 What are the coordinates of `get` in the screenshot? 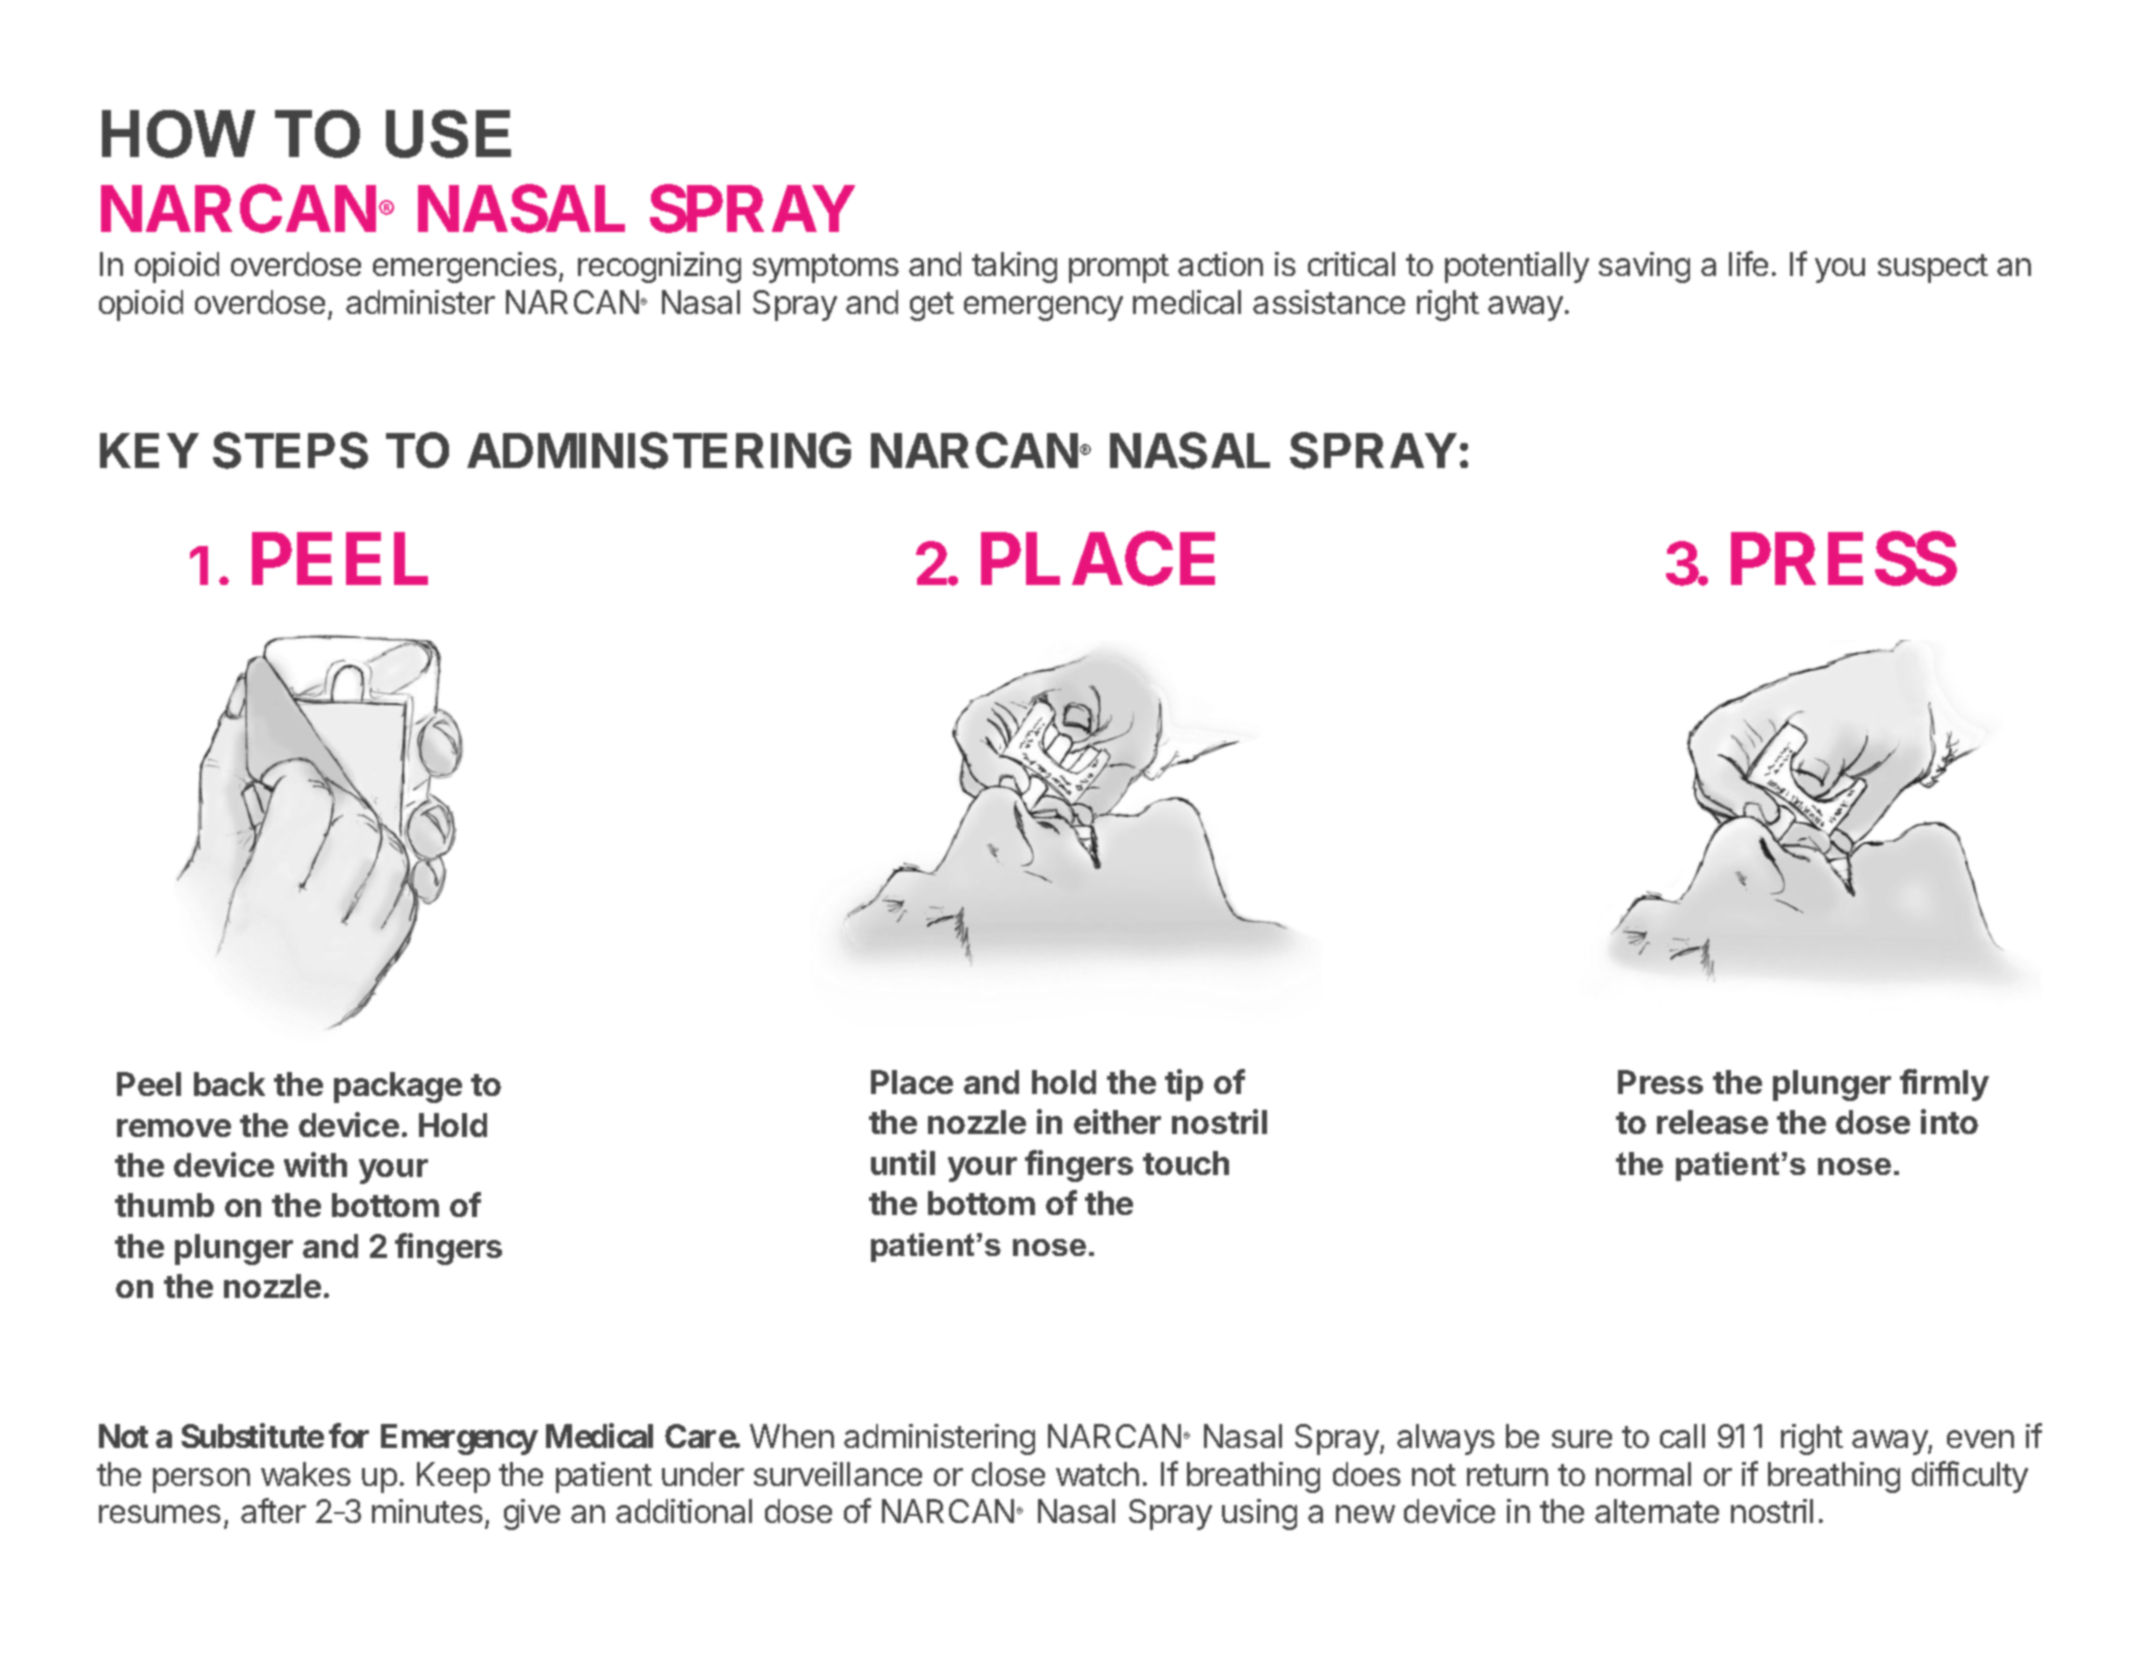 It's located at (932, 306).
